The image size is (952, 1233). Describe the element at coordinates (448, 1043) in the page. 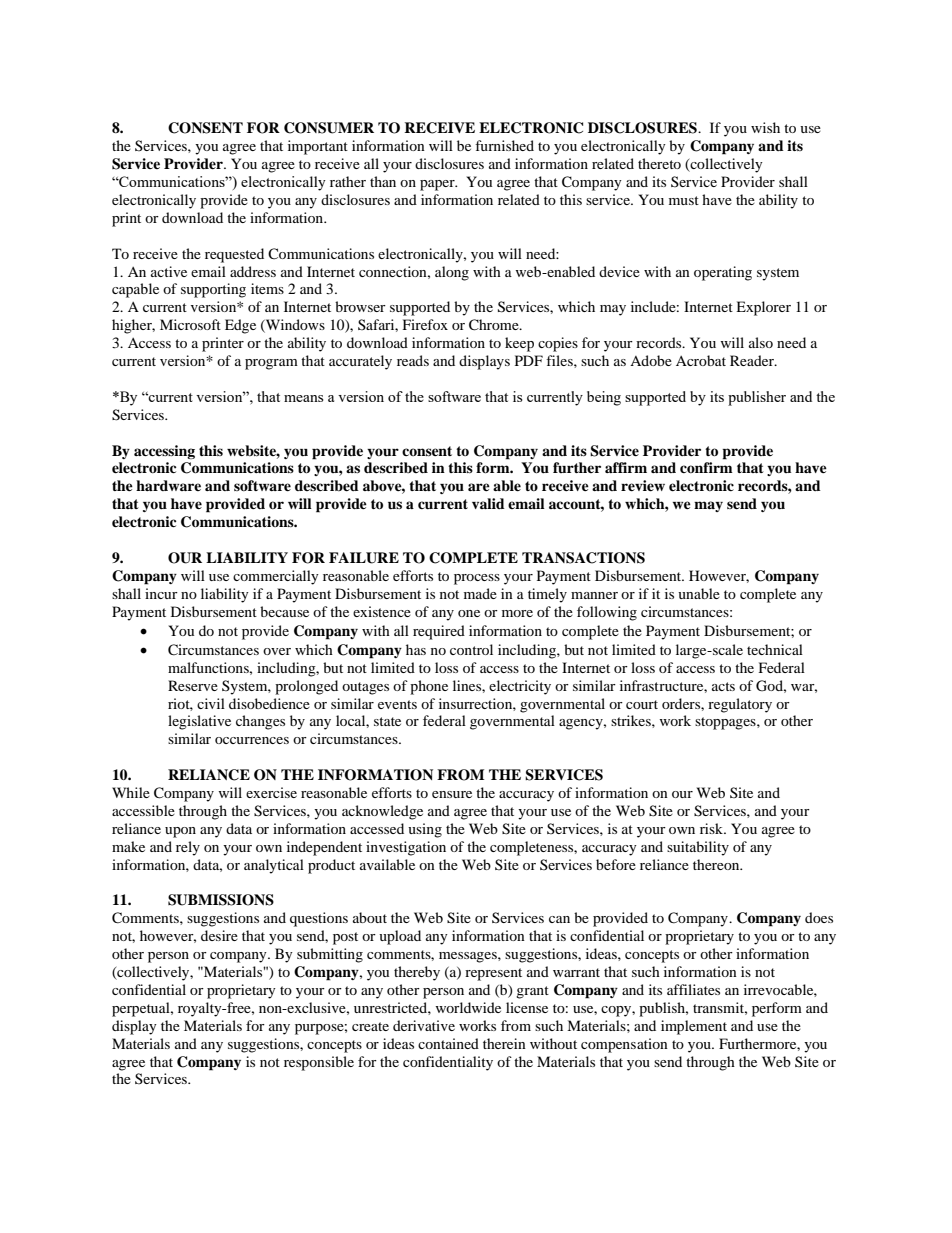

I see `contained` at that location.
